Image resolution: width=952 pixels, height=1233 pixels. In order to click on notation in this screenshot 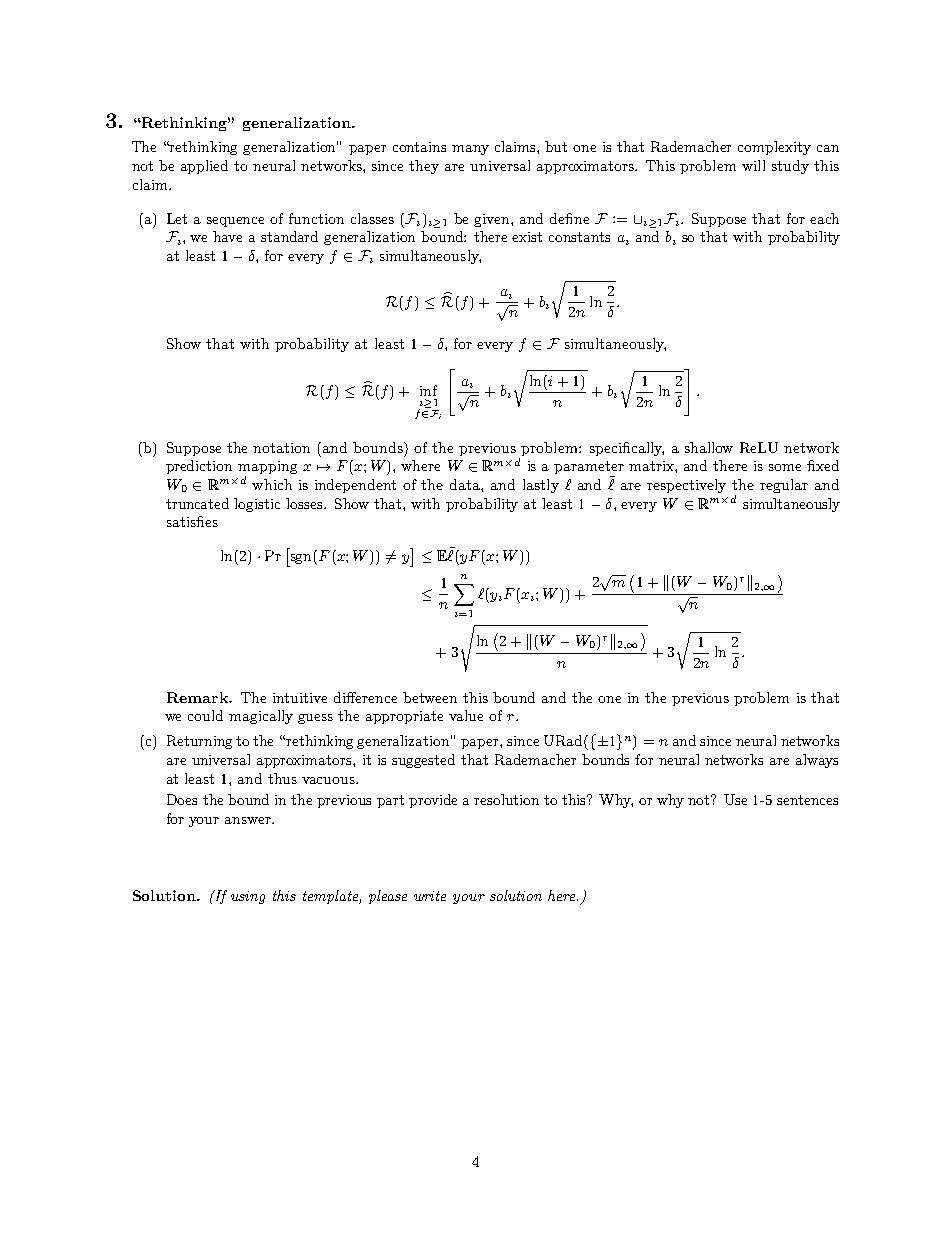, I will do `click(281, 448)`.
